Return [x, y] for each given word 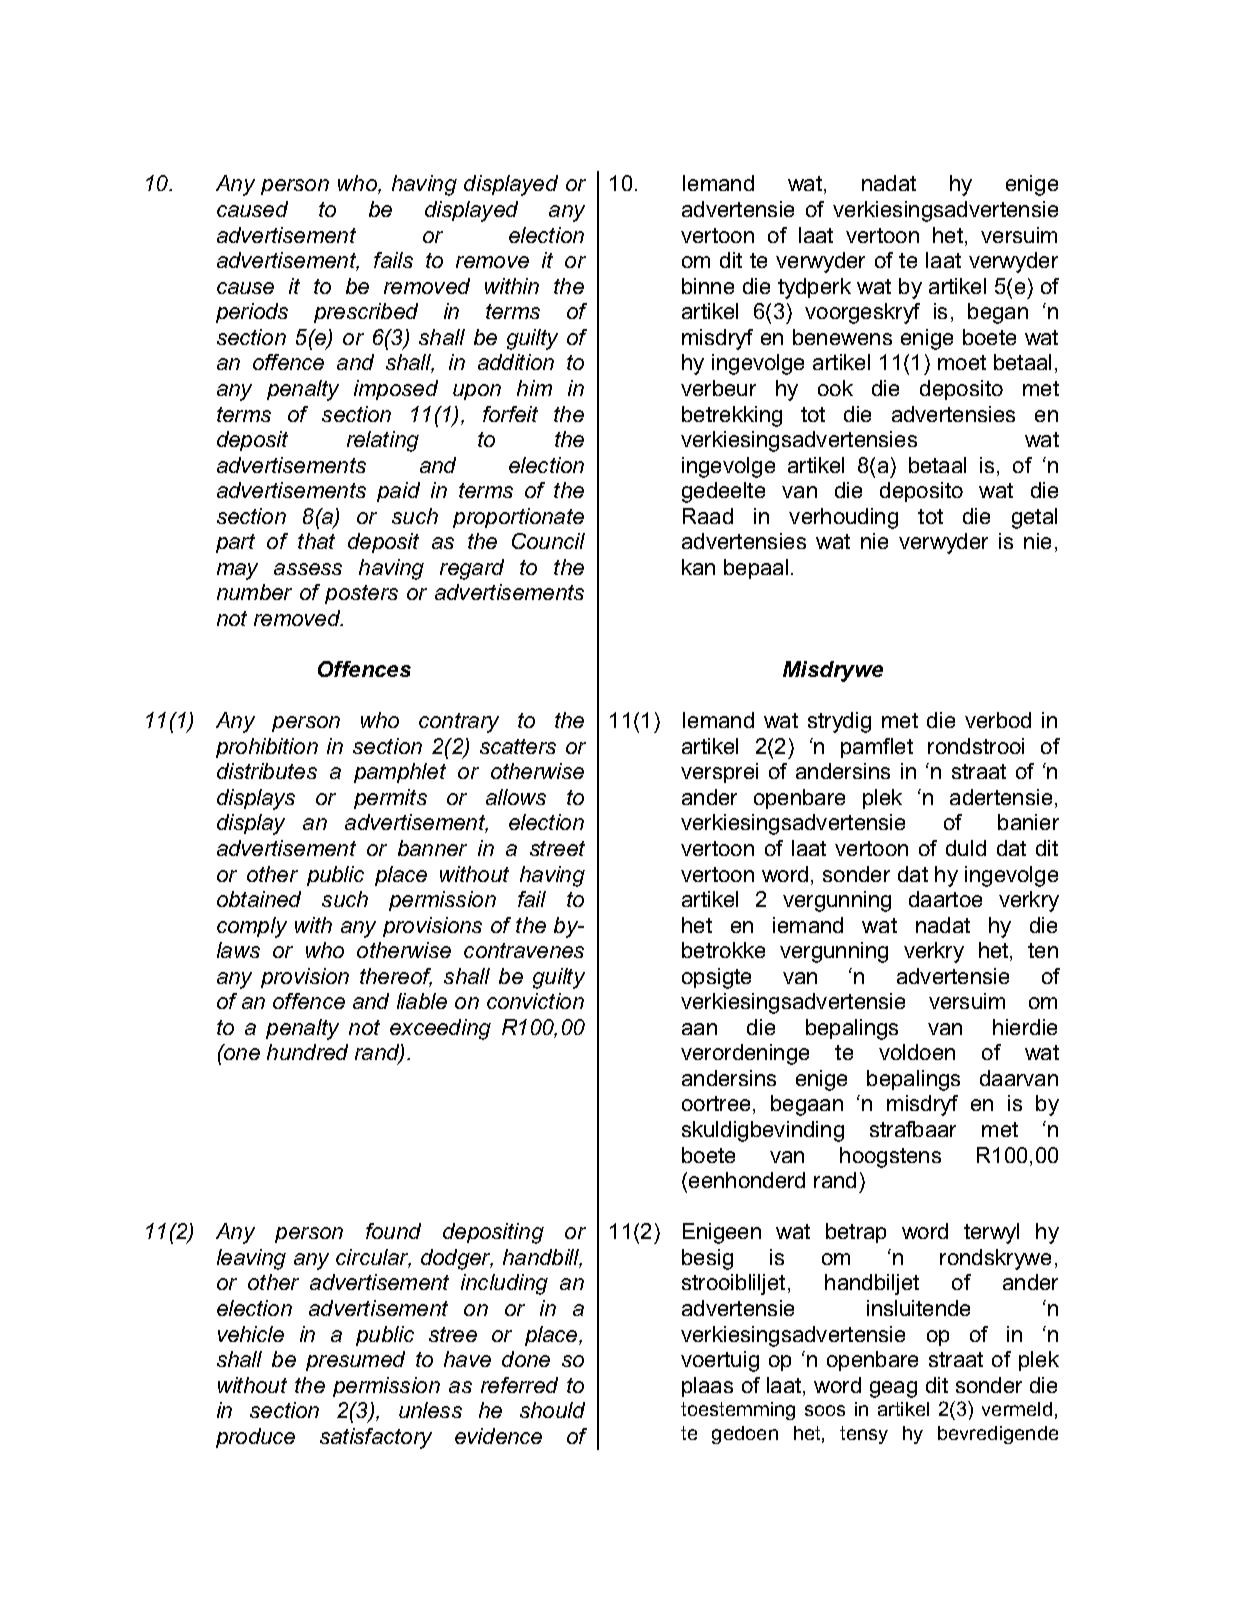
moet [962, 362]
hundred [307, 1052]
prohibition [267, 748]
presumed [355, 1361]
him [534, 388]
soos [825, 1410]
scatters [518, 746]
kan [698, 567]
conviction [535, 1001]
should [552, 1410]
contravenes [524, 950]
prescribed [366, 313]
